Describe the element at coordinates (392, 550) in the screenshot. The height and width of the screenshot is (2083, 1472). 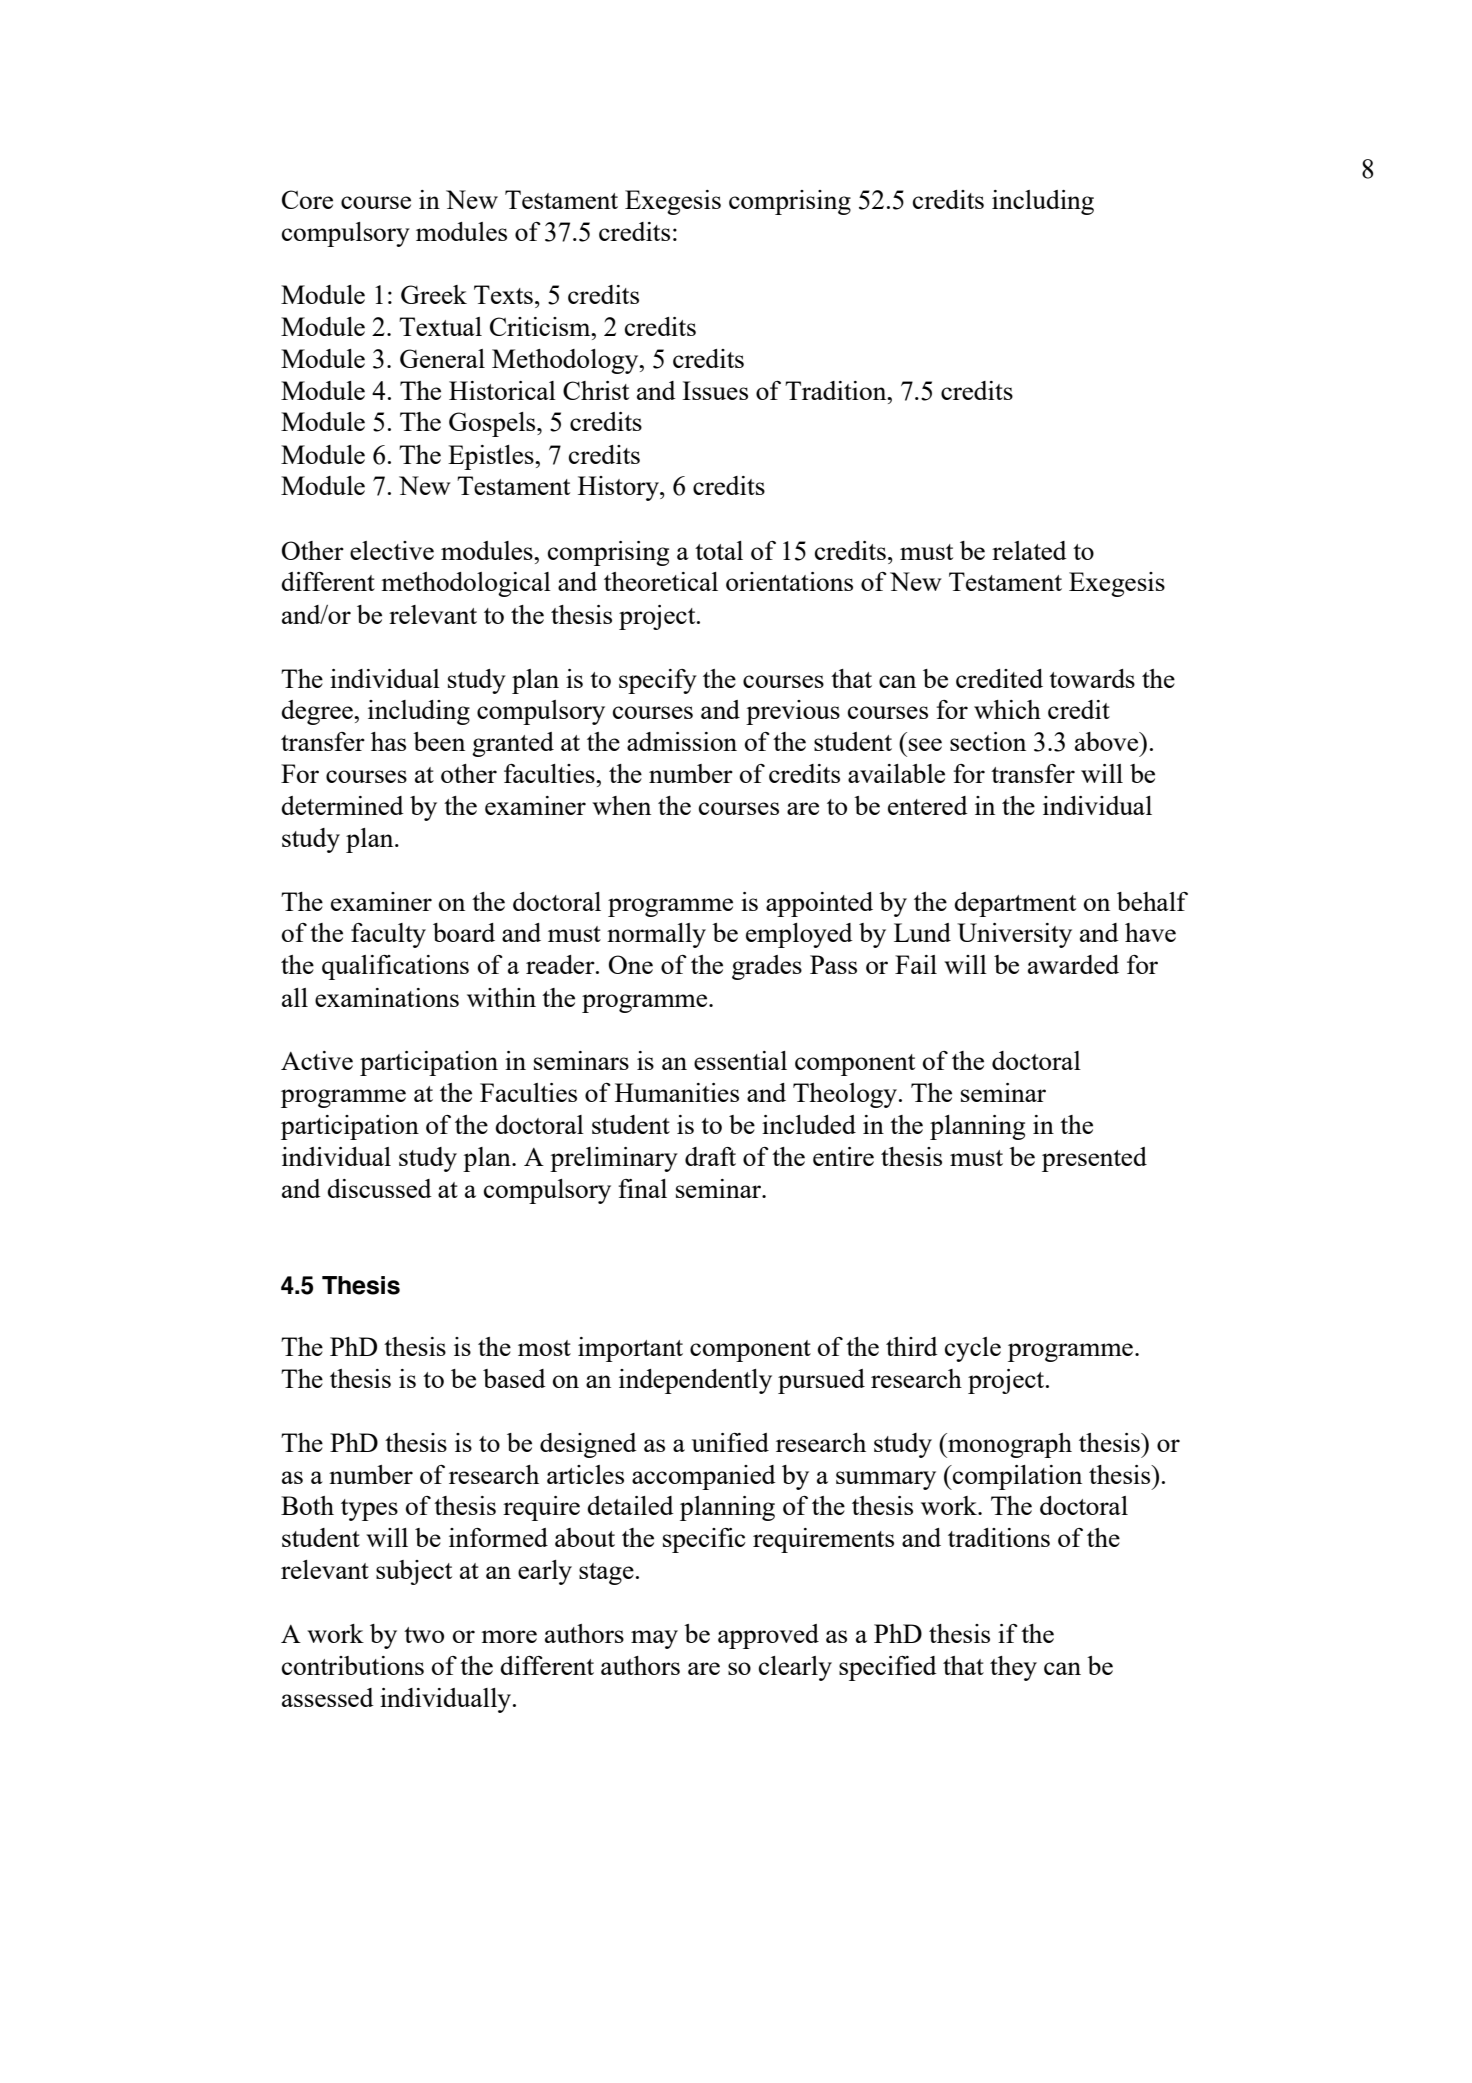
I see `elective` at that location.
